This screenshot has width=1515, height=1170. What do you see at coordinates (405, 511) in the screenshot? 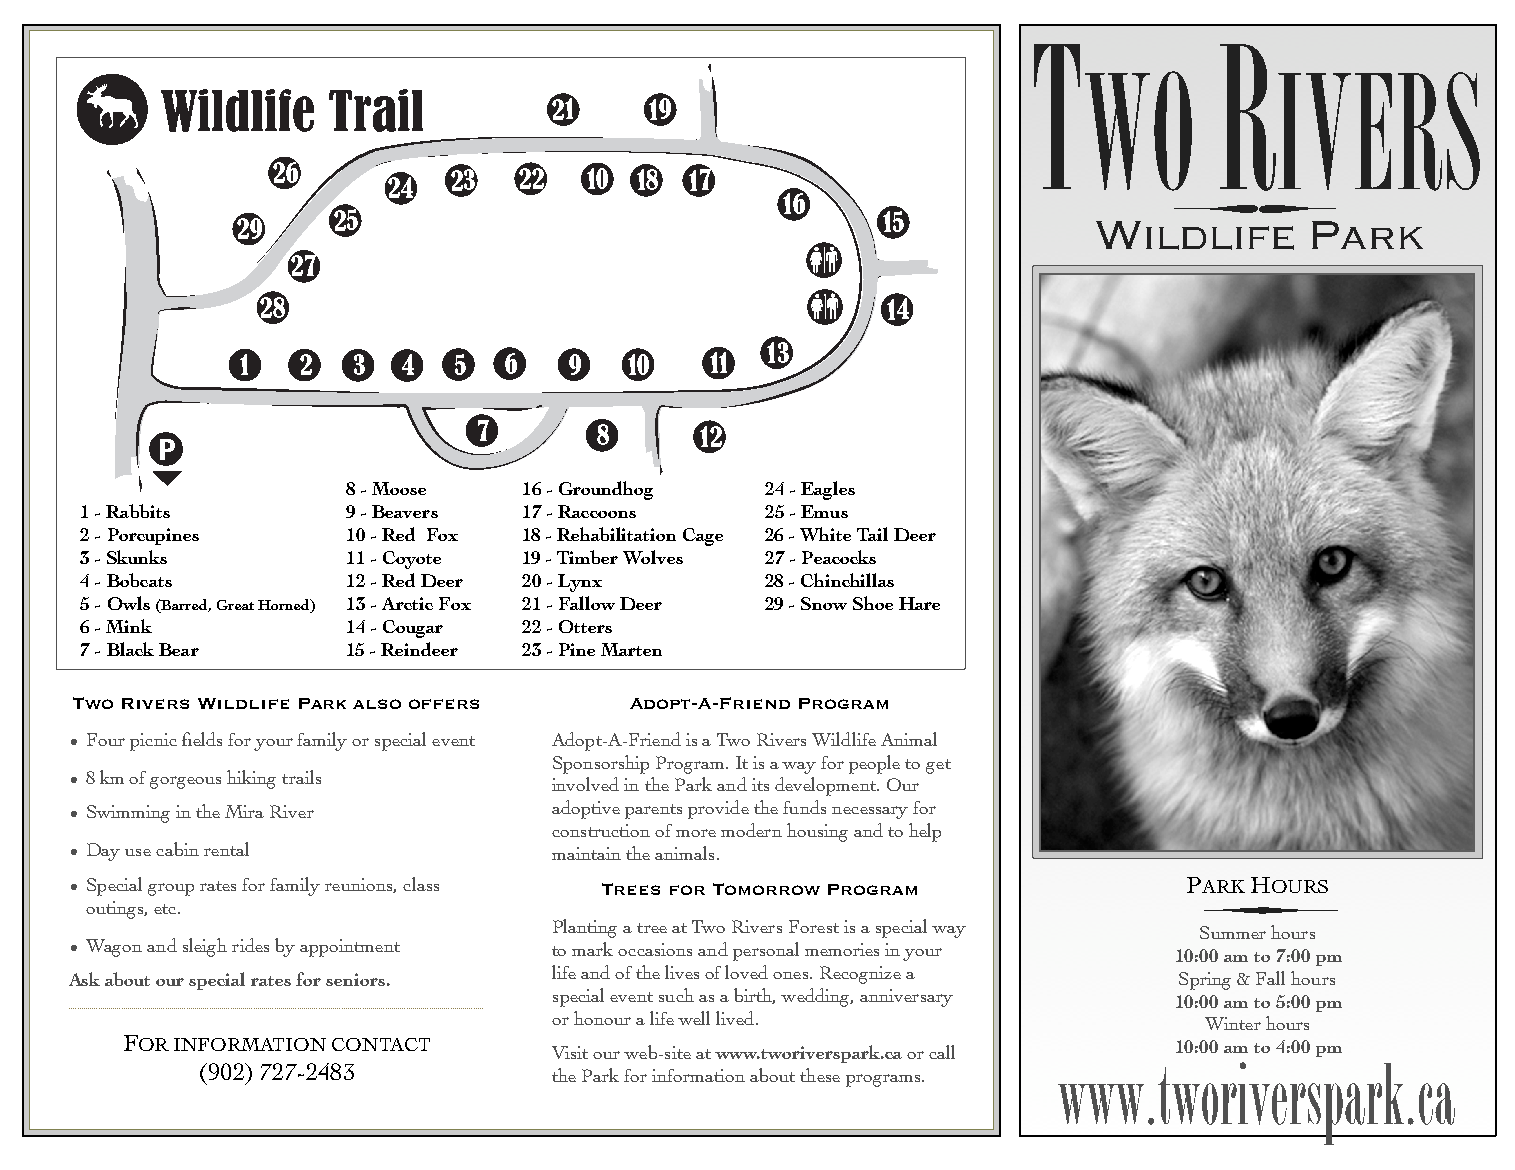
I see `Beavers` at bounding box center [405, 511].
